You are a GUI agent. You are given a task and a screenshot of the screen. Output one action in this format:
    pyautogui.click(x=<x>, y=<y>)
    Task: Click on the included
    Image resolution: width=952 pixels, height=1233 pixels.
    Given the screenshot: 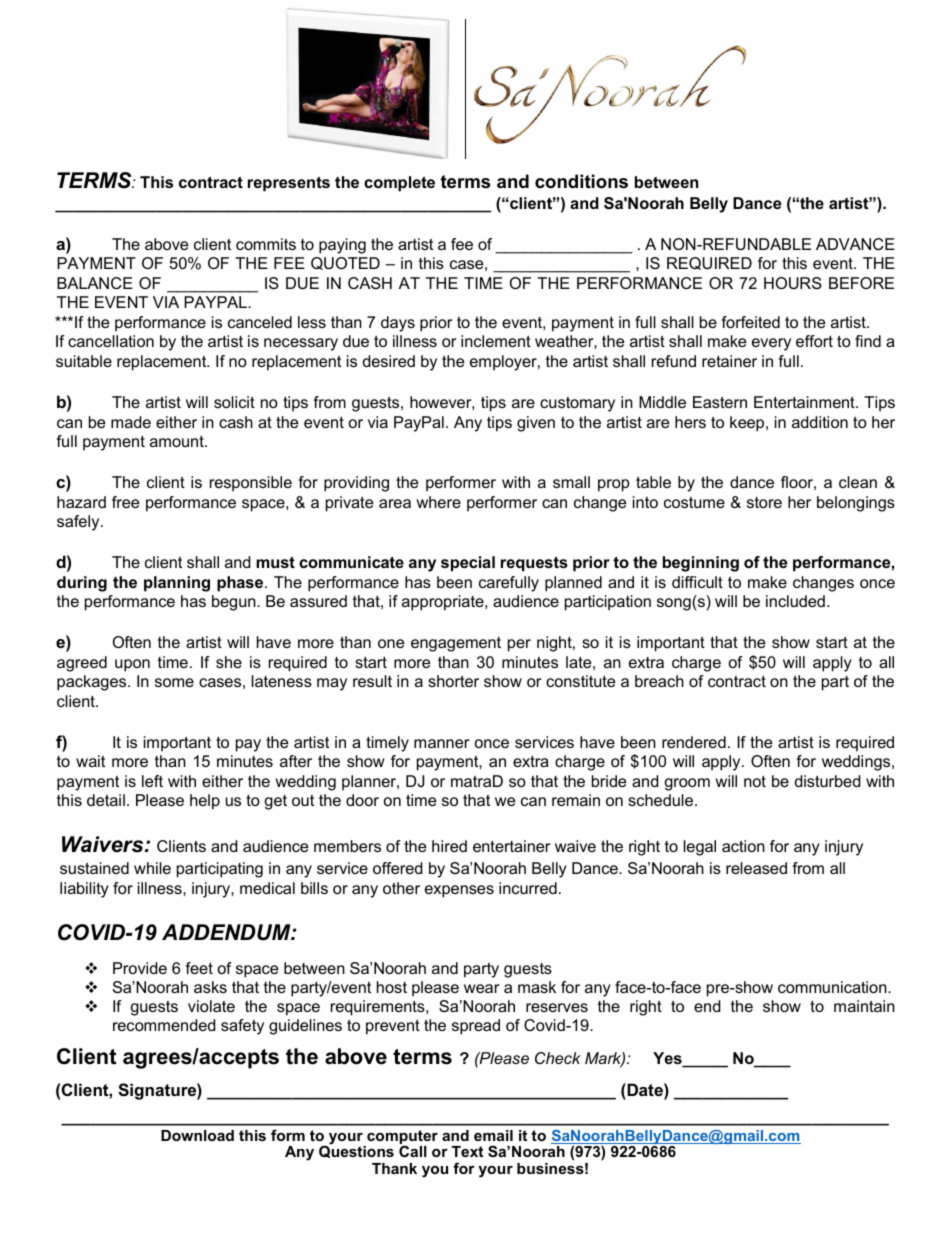 What is the action you would take?
    pyautogui.click(x=795, y=601)
